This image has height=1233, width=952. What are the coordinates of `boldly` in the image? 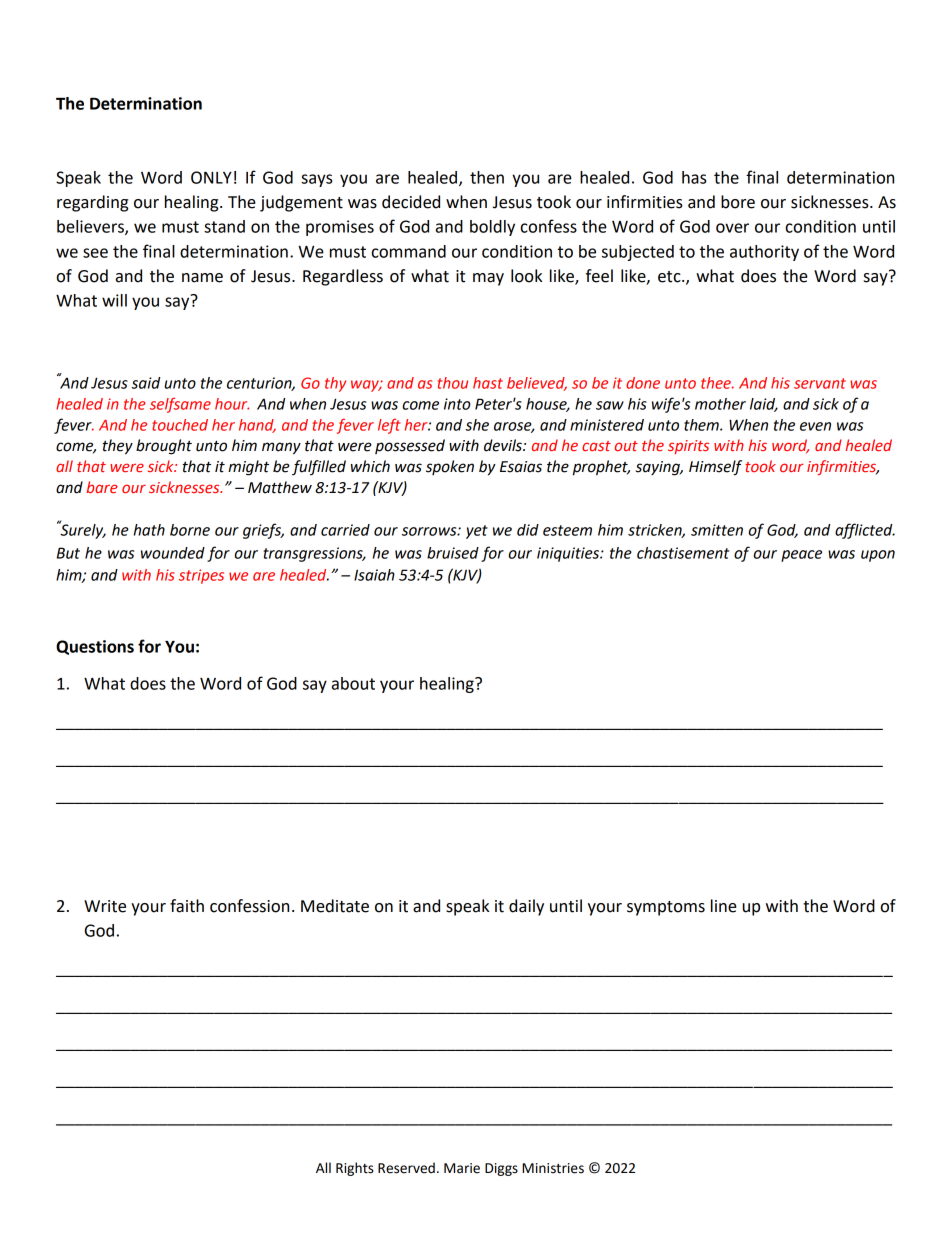 It's located at (492, 228).
